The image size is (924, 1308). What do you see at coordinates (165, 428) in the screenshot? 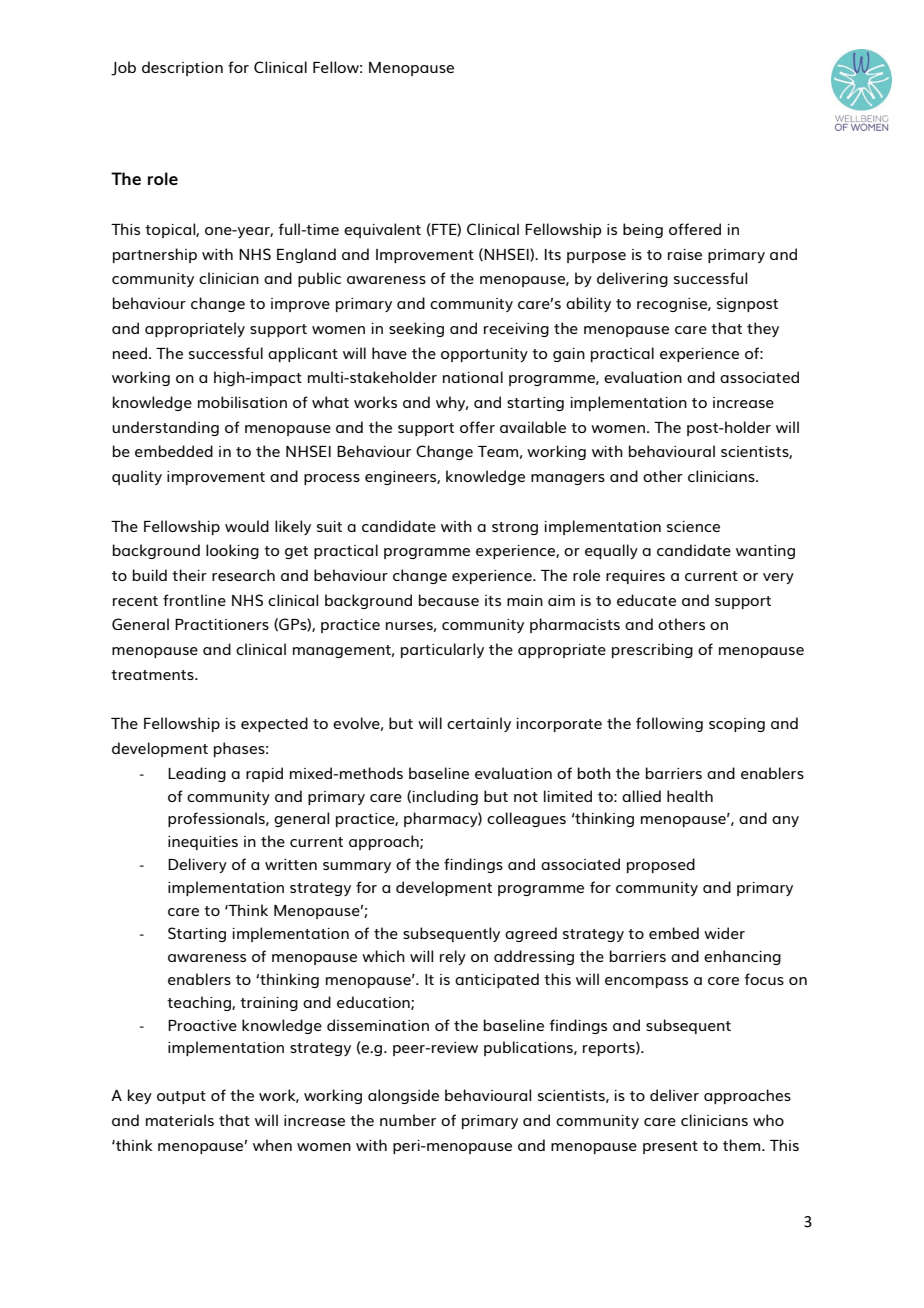
I see `understanding` at bounding box center [165, 428].
